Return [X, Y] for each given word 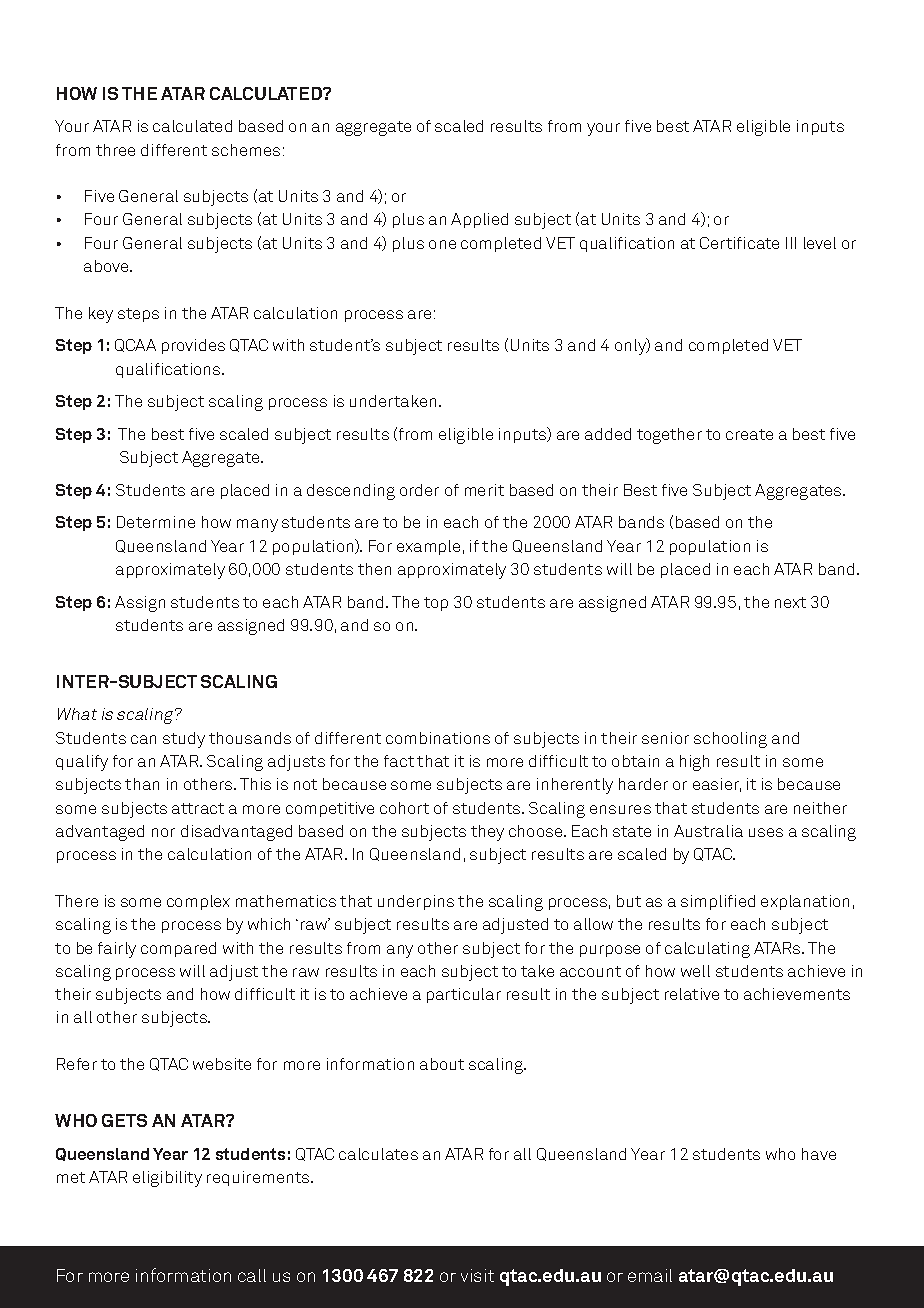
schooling [730, 740]
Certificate [739, 243]
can [143, 739]
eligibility [167, 1179]
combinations [438, 738]
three [115, 150]
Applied [479, 220]
